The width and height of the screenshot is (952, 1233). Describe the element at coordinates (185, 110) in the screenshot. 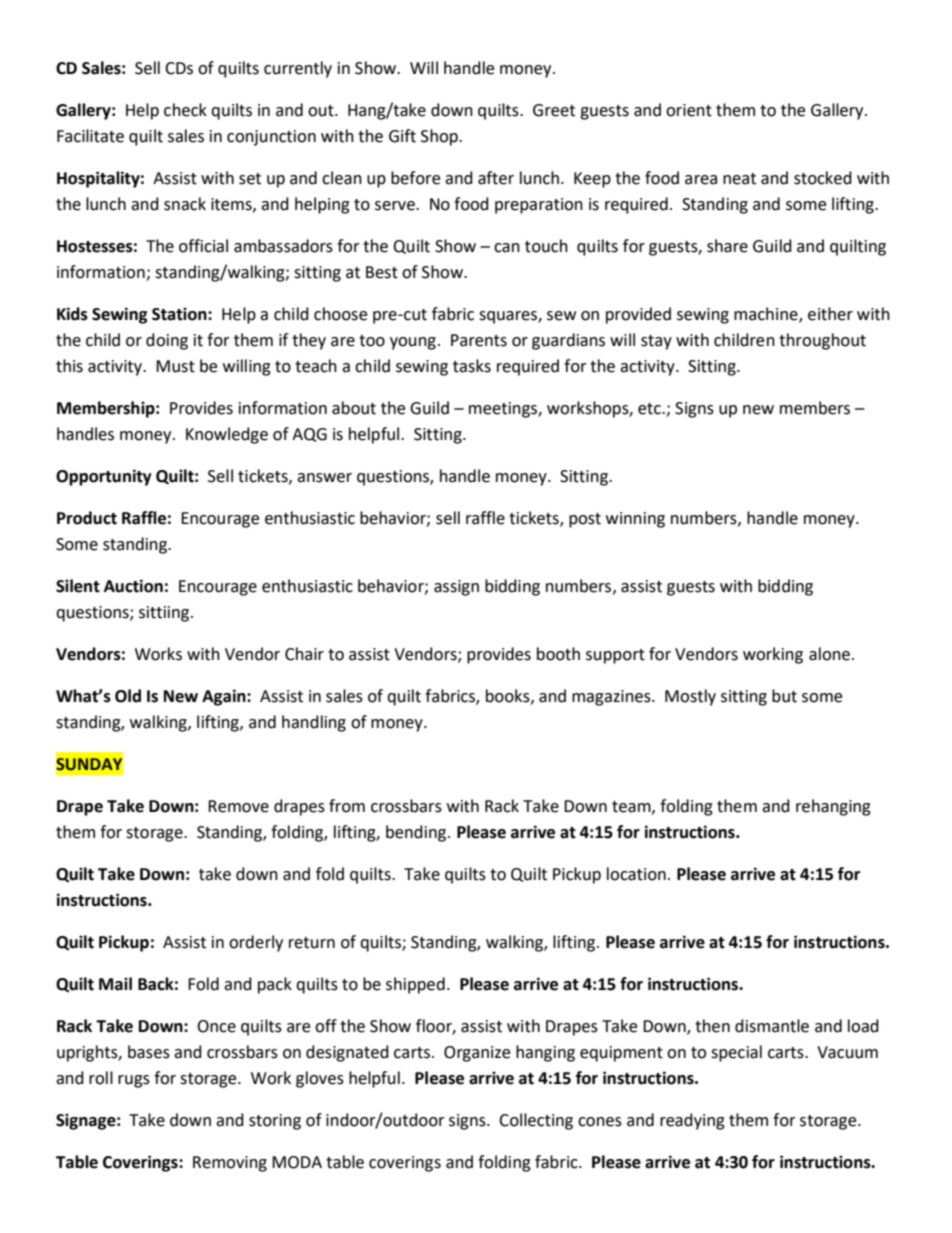

I see `check` at that location.
